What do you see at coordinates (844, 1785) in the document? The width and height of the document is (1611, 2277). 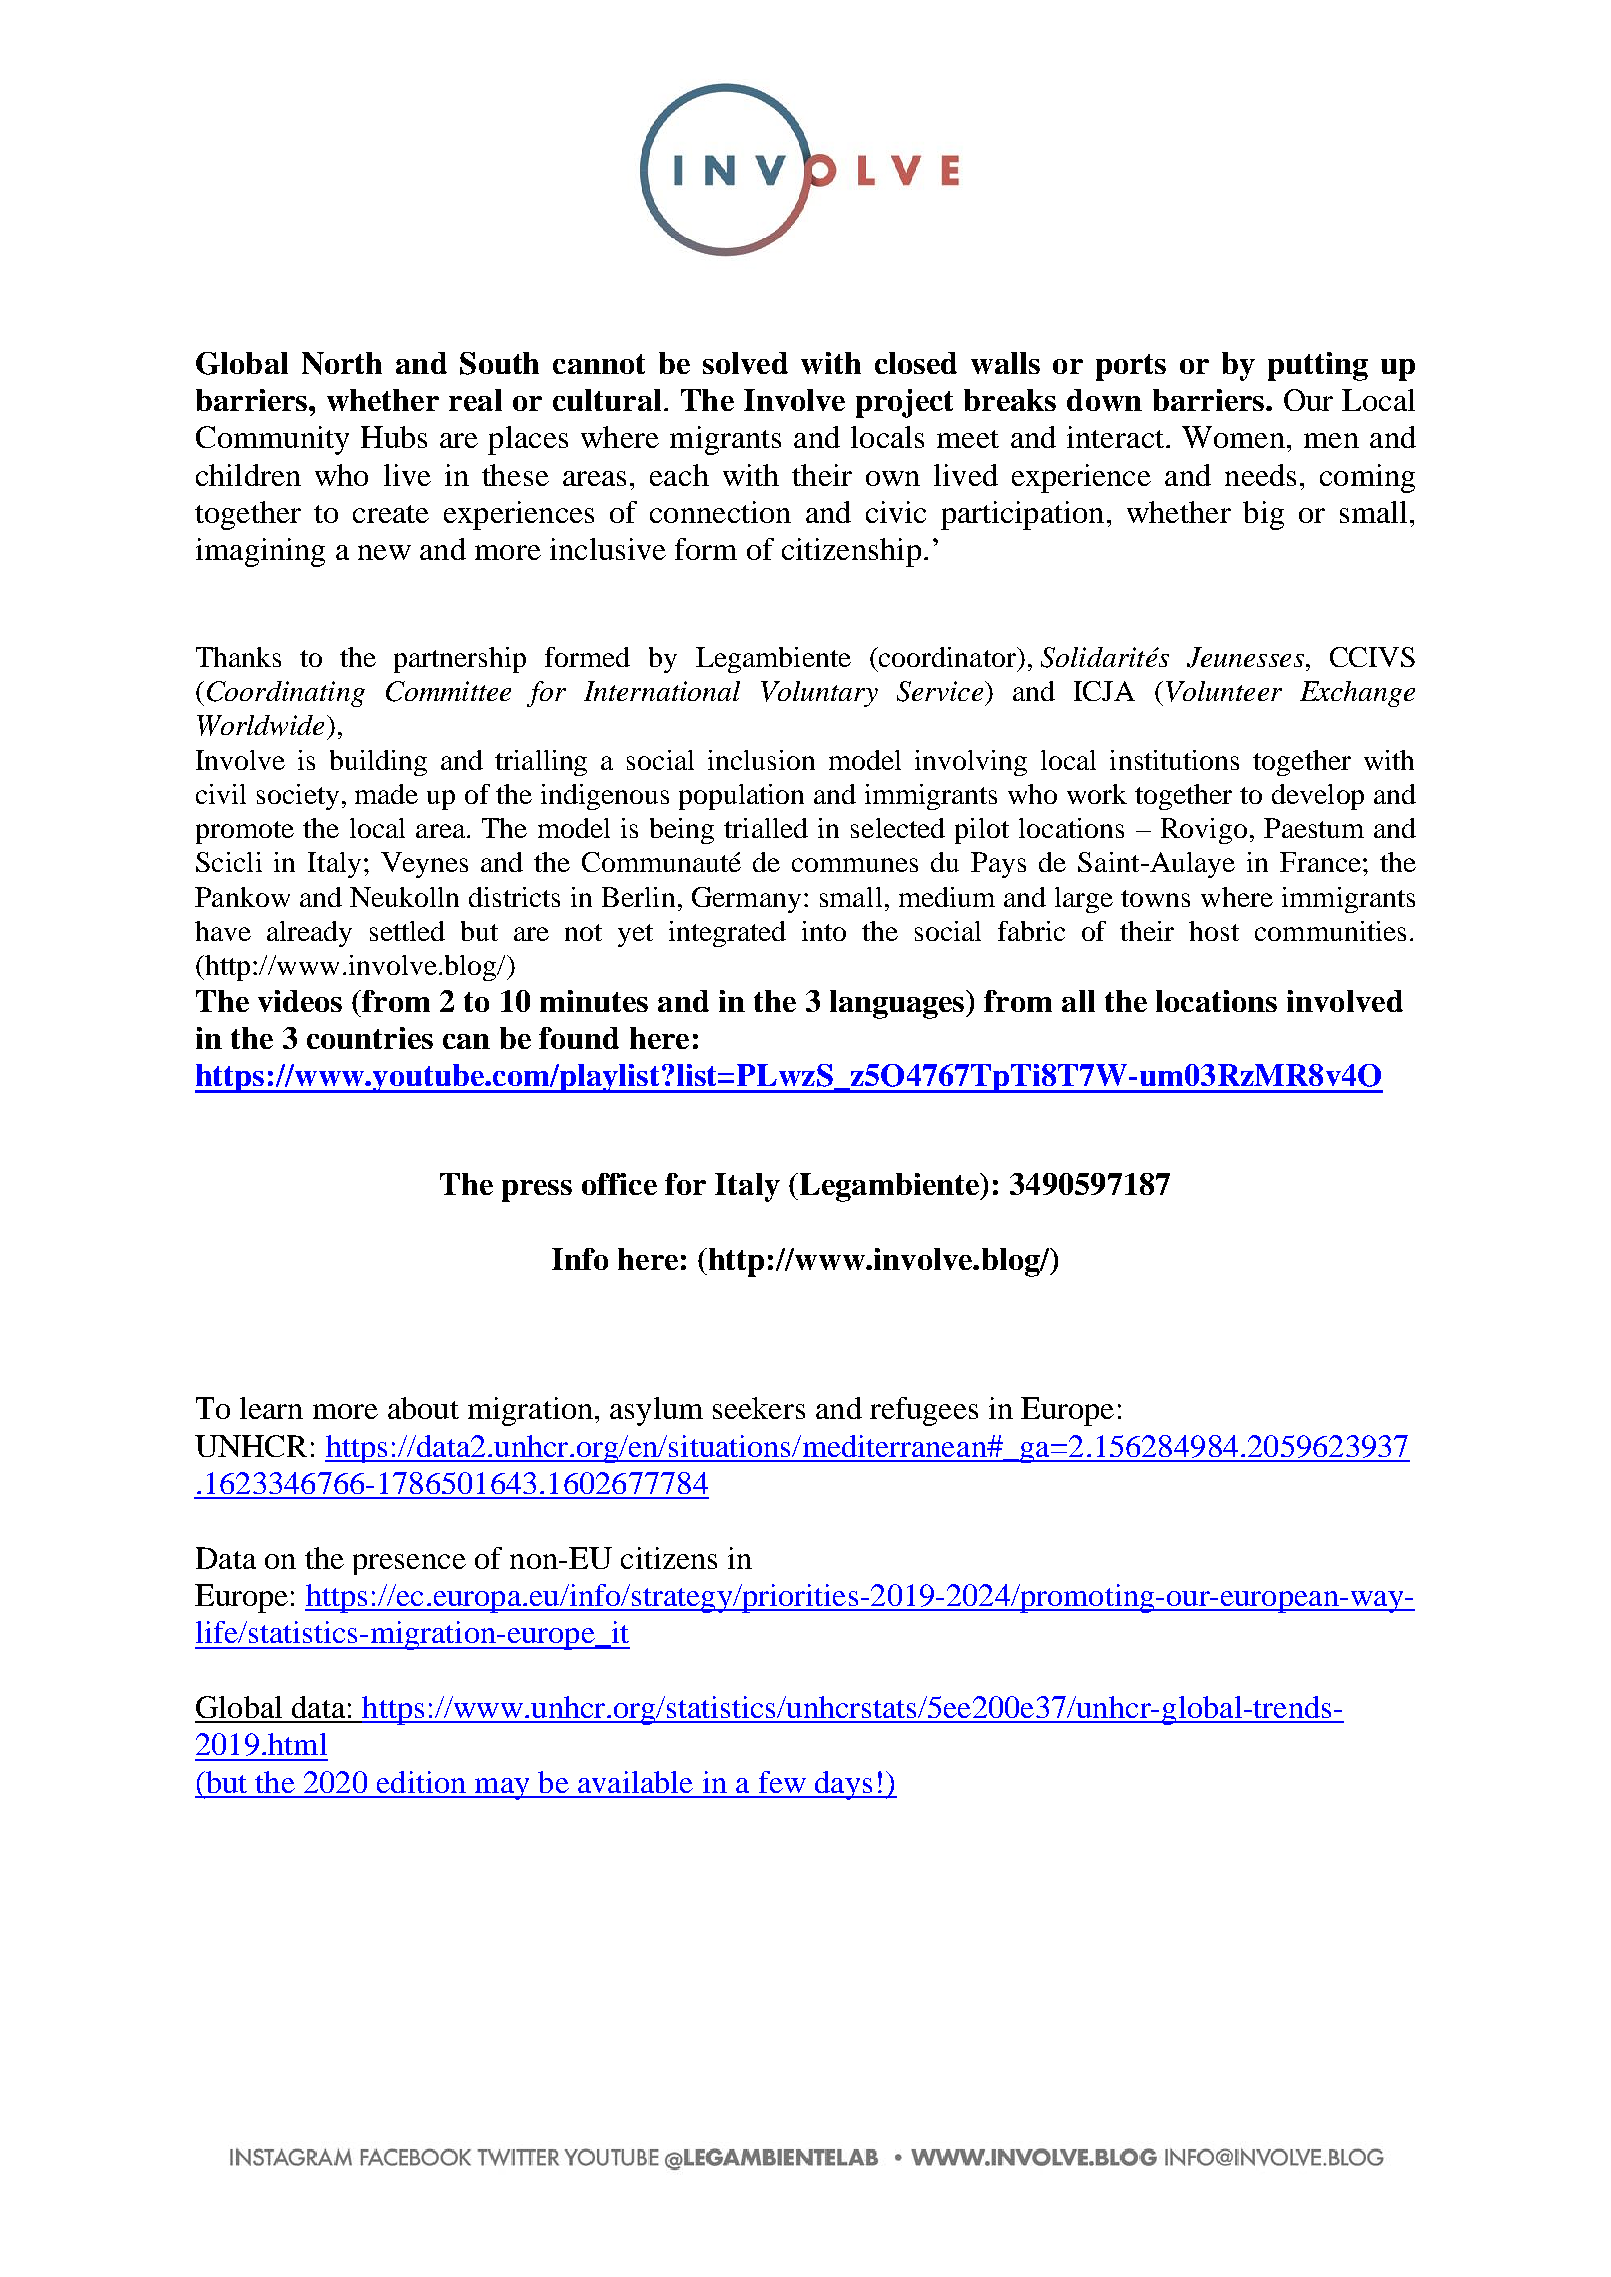 I see `days` at bounding box center [844, 1785].
